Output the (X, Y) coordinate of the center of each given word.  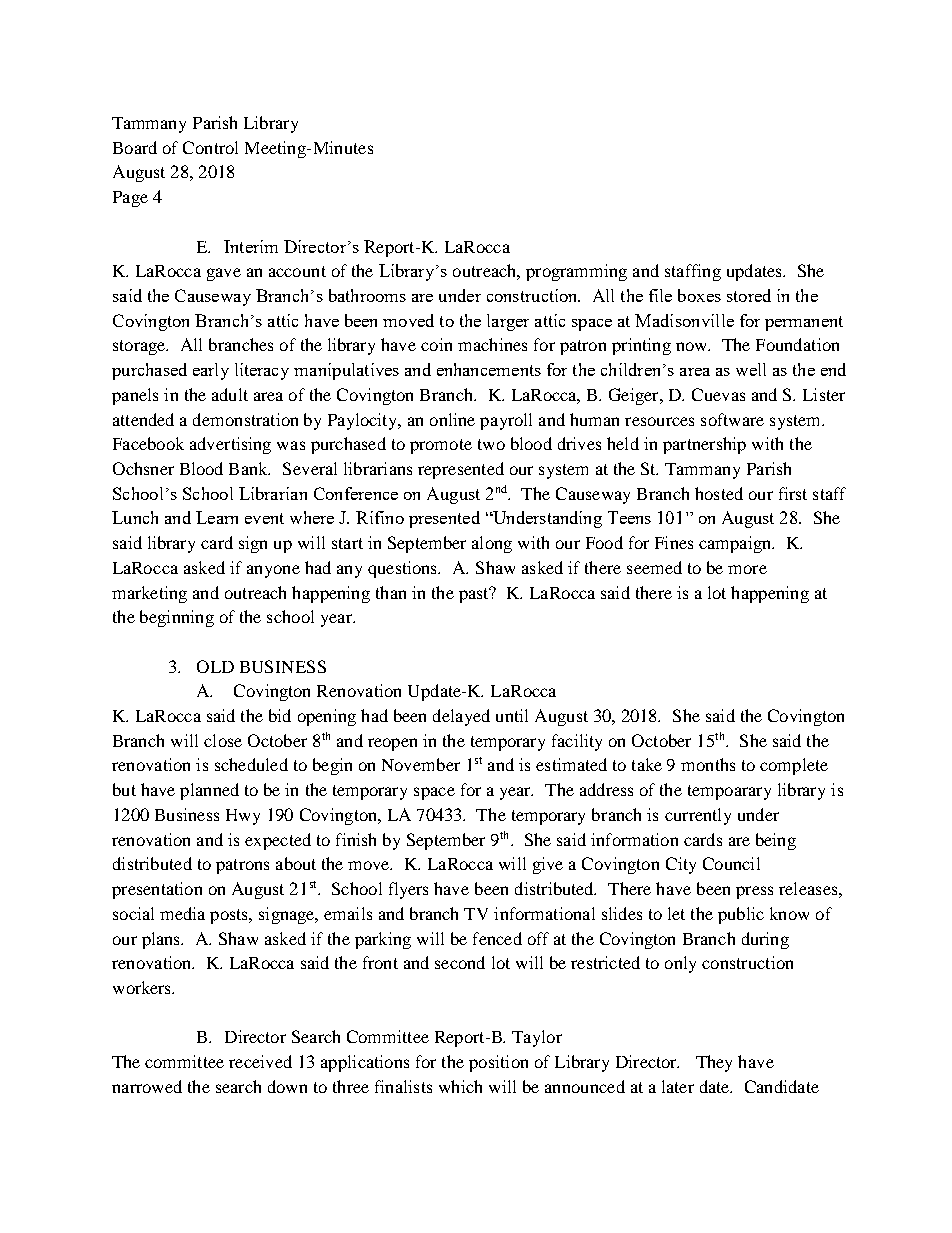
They (714, 1063)
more (747, 569)
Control (210, 147)
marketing (149, 594)
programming (576, 272)
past (475, 595)
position (498, 1063)
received (260, 1061)
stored (749, 295)
